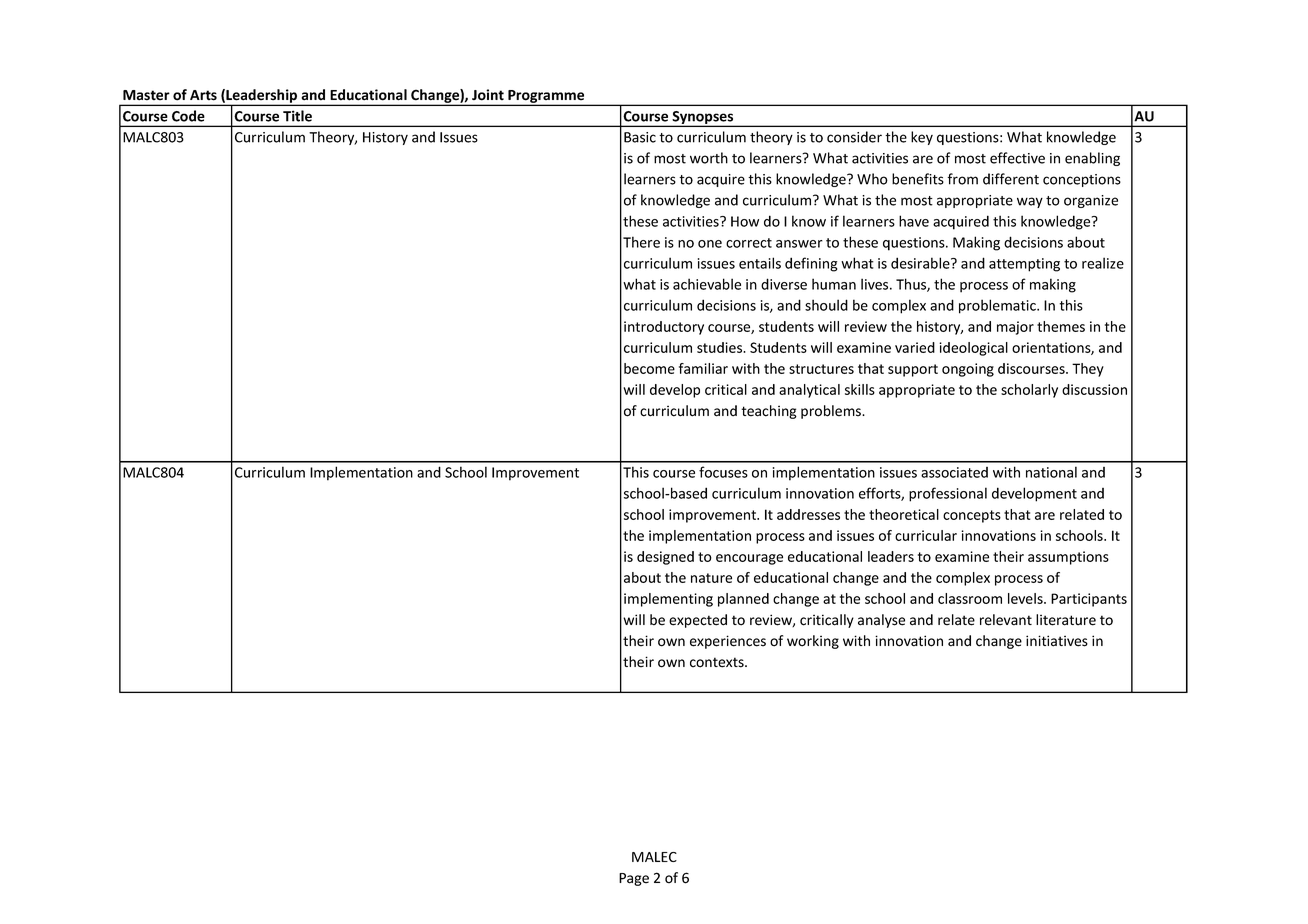 The width and height of the document is (1308, 924). I want to click on achievable, so click(707, 284).
